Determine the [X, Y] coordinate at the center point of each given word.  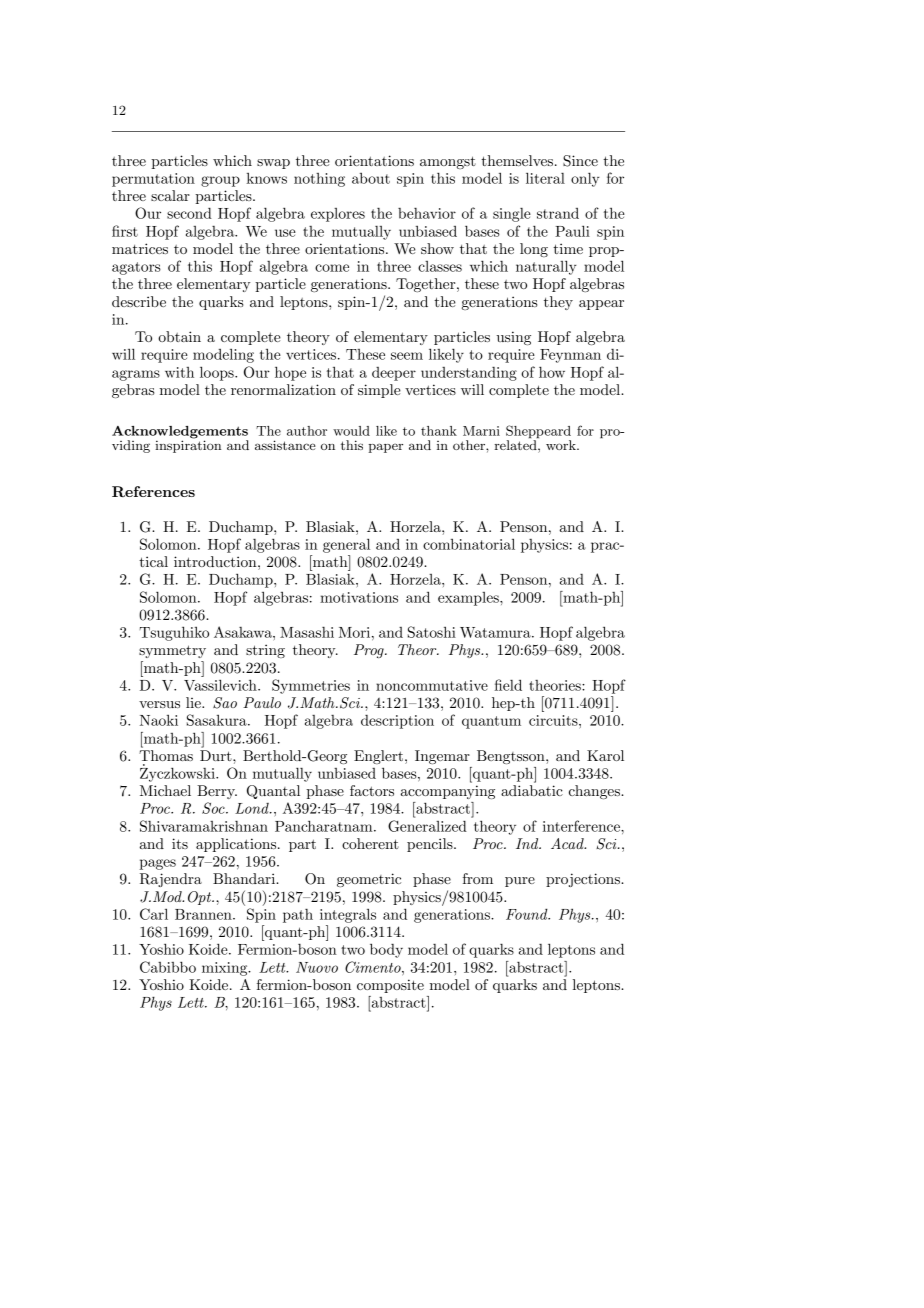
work [562, 445]
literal [545, 178]
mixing [226, 969]
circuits [554, 720]
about [371, 178]
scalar [170, 195]
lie [194, 702]
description [397, 722]
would [351, 431]
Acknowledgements [180, 433]
